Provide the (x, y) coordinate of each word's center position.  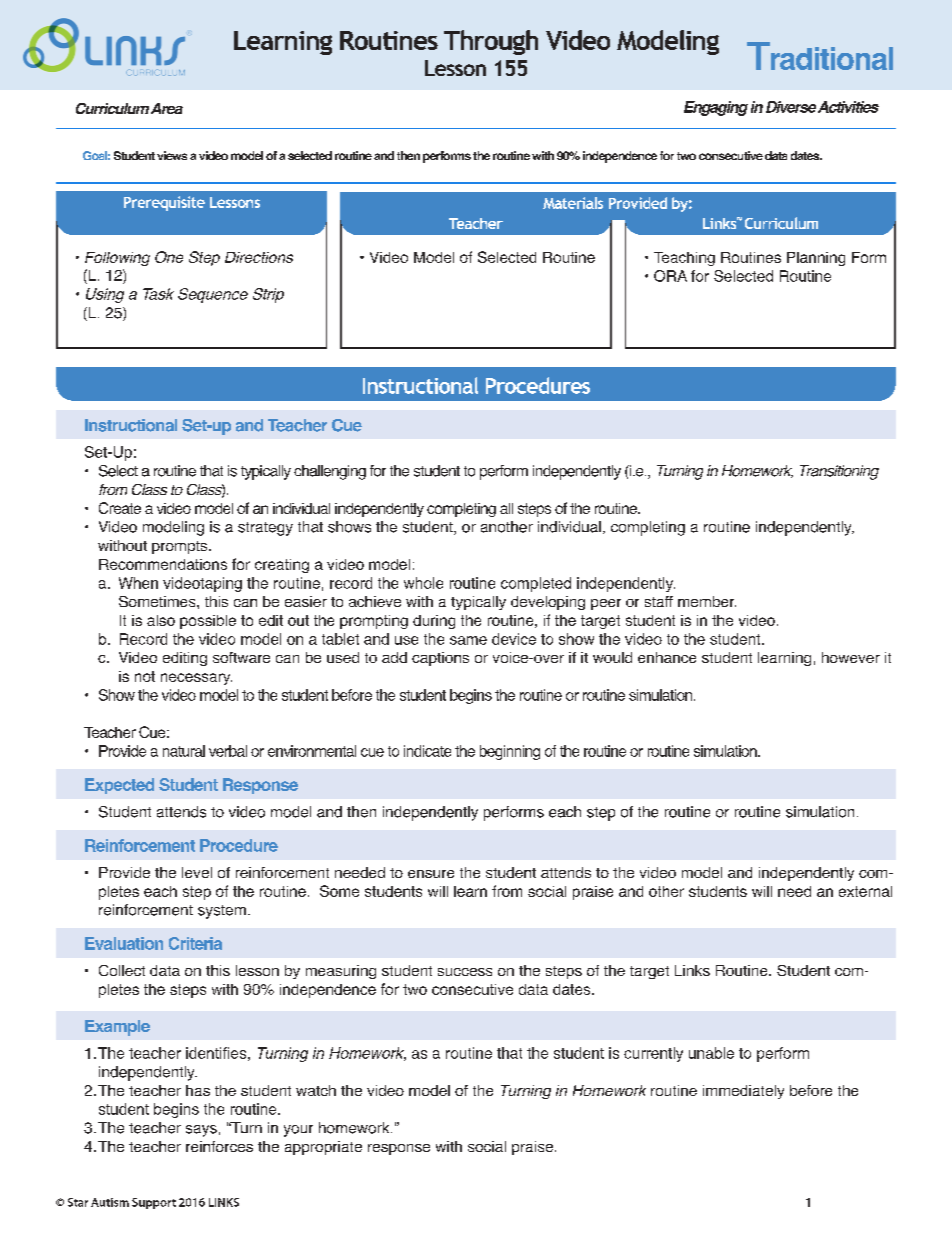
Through (491, 42)
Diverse (791, 107)
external (865, 891)
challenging (330, 472)
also (161, 620)
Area (167, 108)
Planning (816, 259)
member (707, 601)
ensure (431, 874)
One (169, 257)
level (197, 872)
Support (154, 1203)
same (468, 640)
